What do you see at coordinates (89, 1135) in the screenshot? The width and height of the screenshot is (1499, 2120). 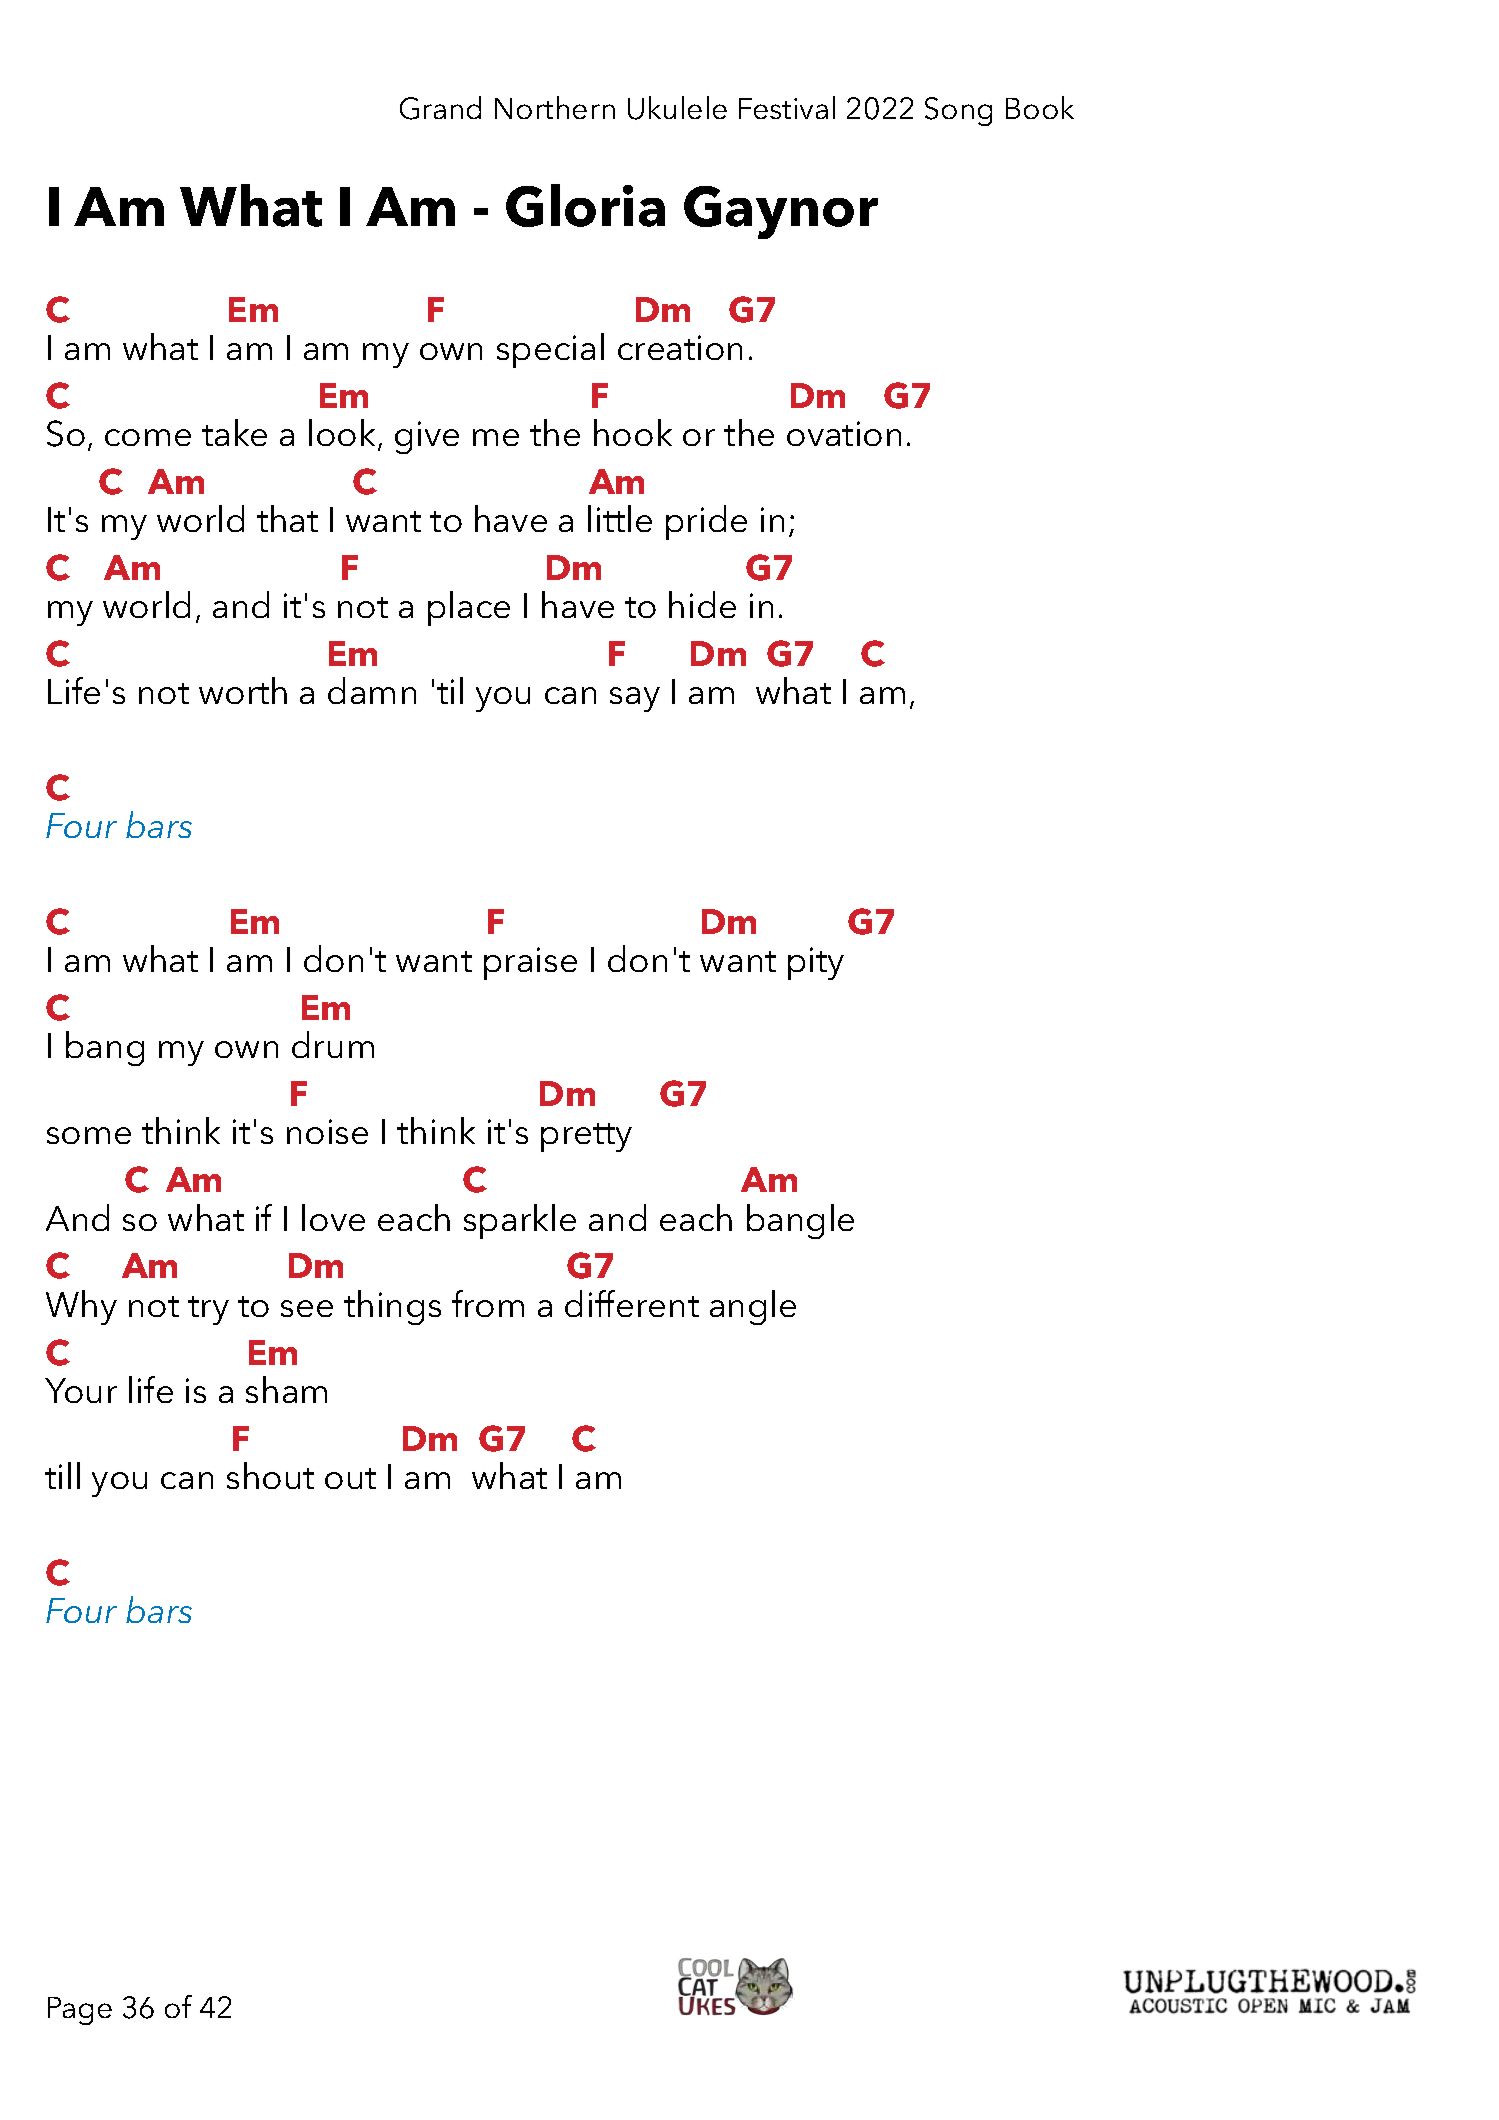 I see `some` at bounding box center [89, 1135].
